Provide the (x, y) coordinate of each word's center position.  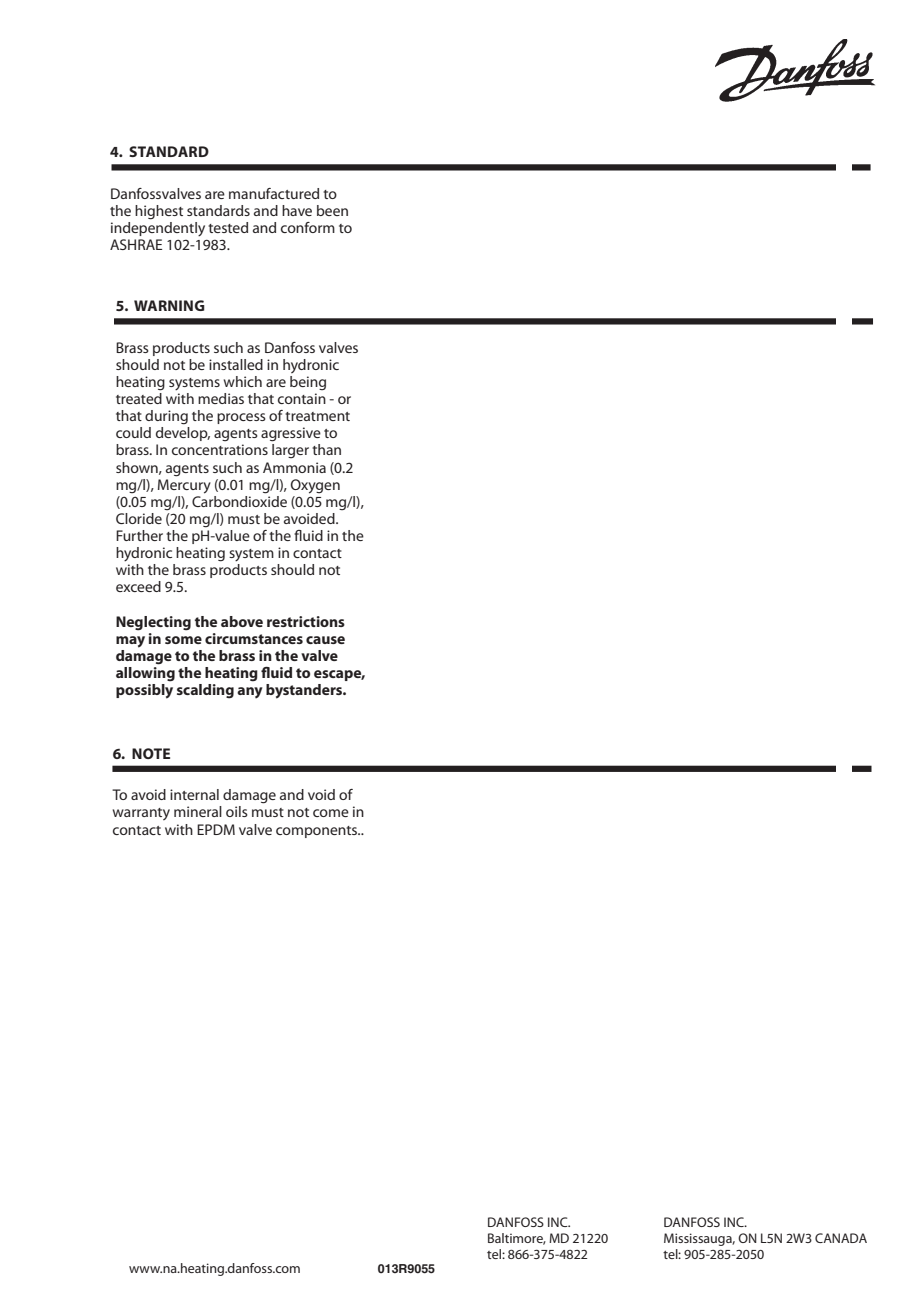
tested (228, 227)
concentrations (220, 449)
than (326, 449)
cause (325, 640)
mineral (198, 811)
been (332, 210)
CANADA (841, 1238)
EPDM (216, 829)
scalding (205, 691)
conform (308, 227)
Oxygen (315, 486)
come (331, 813)
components (318, 832)
